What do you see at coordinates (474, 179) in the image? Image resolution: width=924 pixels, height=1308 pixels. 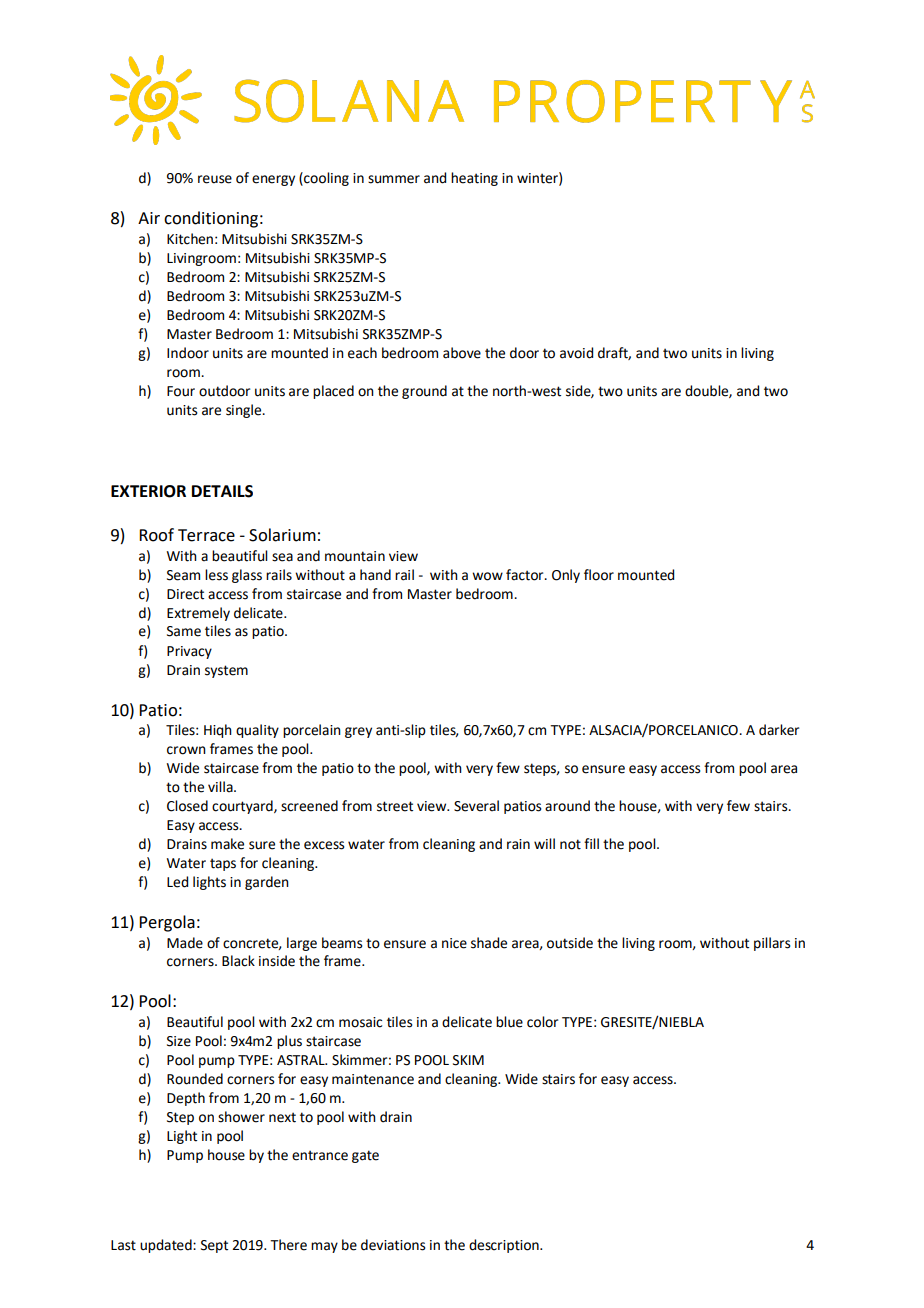 I see `heating` at bounding box center [474, 179].
